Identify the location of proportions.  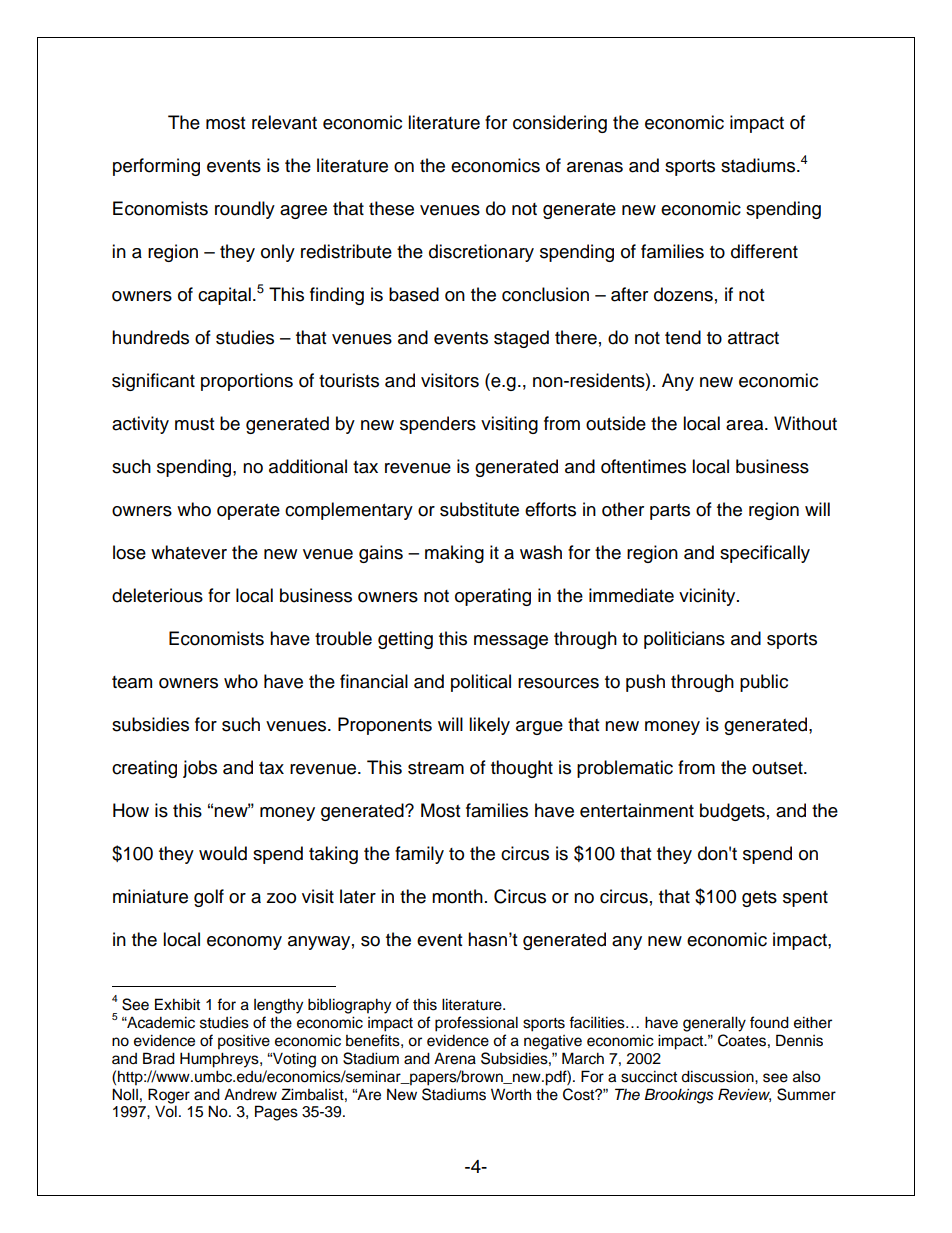
(247, 382).
